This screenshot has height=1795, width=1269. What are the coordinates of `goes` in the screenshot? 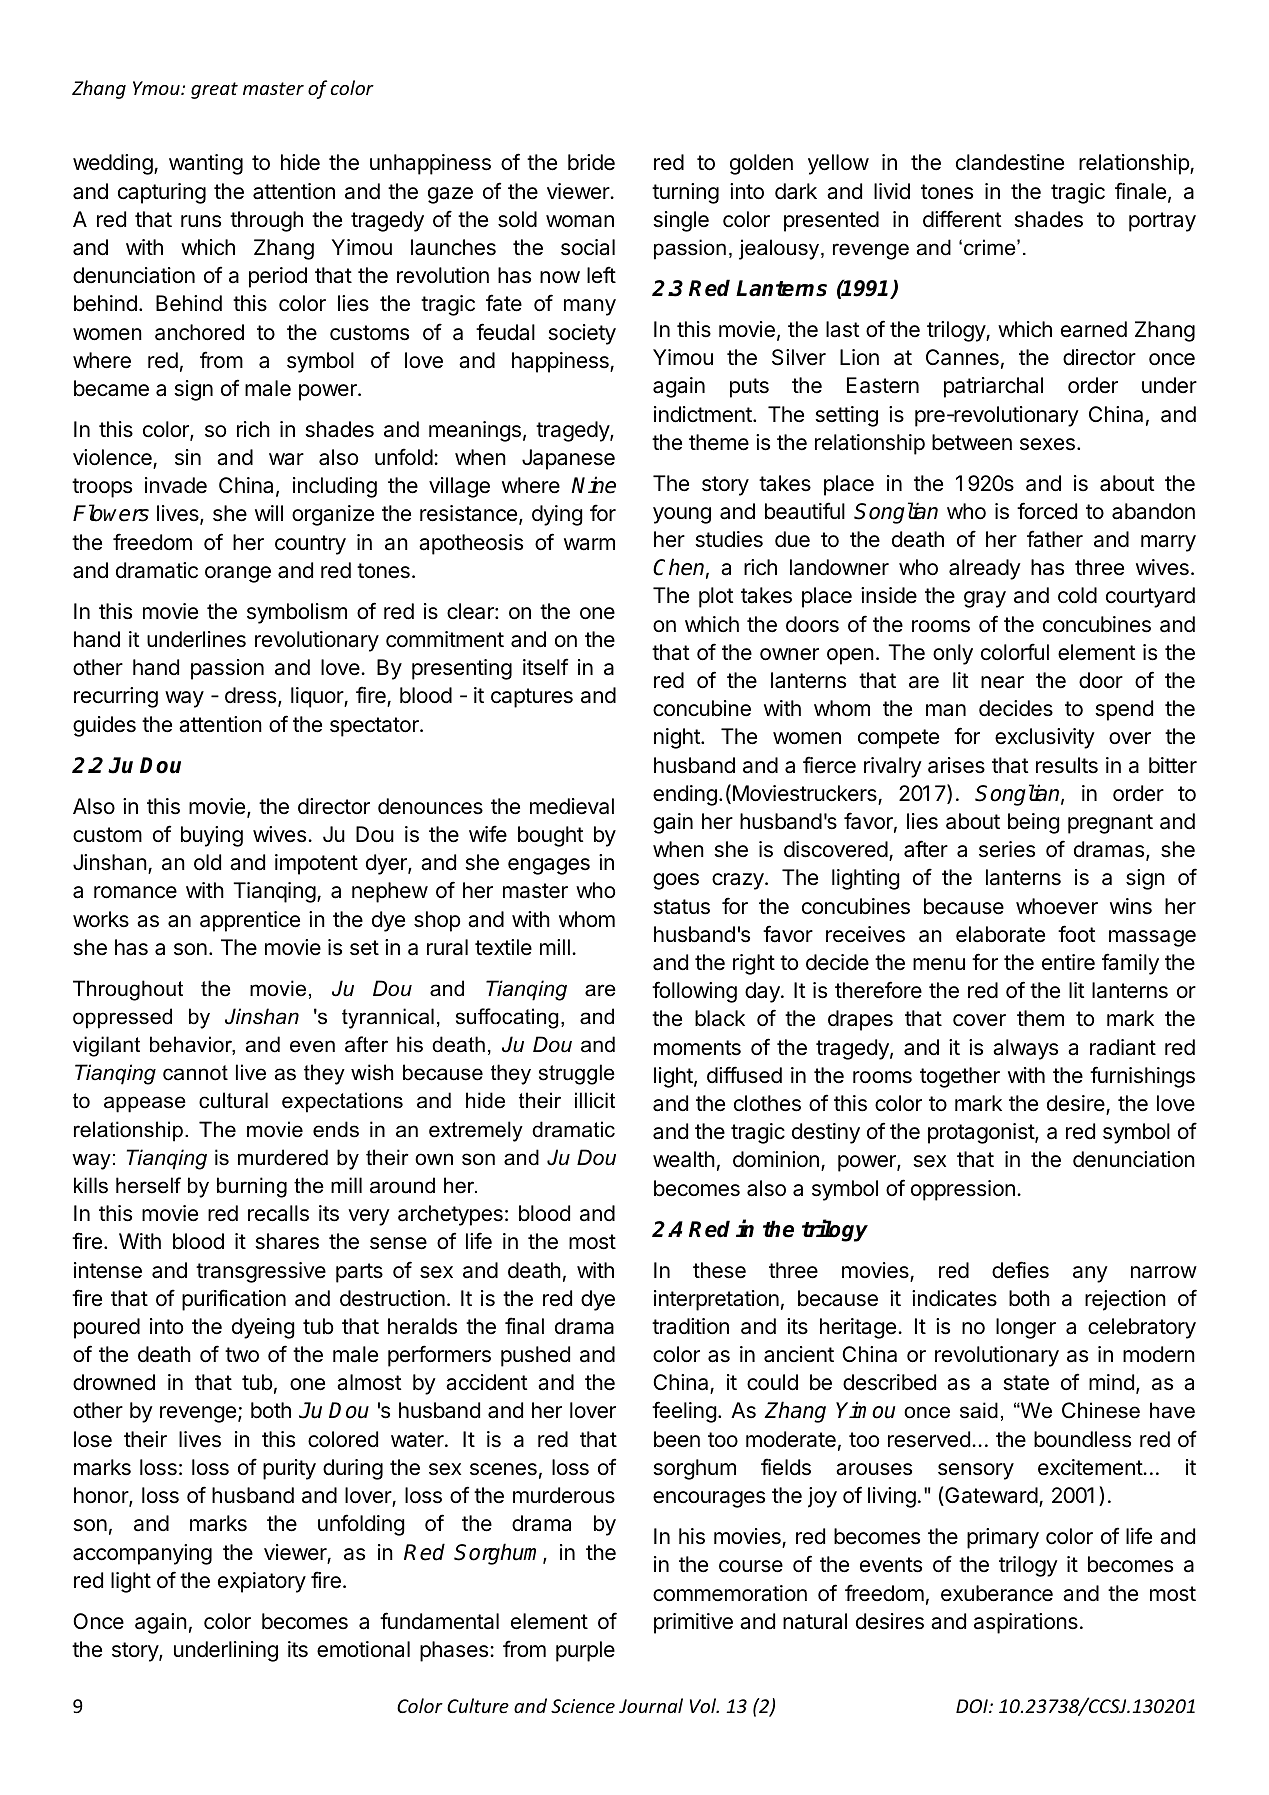 It's located at (676, 881).
